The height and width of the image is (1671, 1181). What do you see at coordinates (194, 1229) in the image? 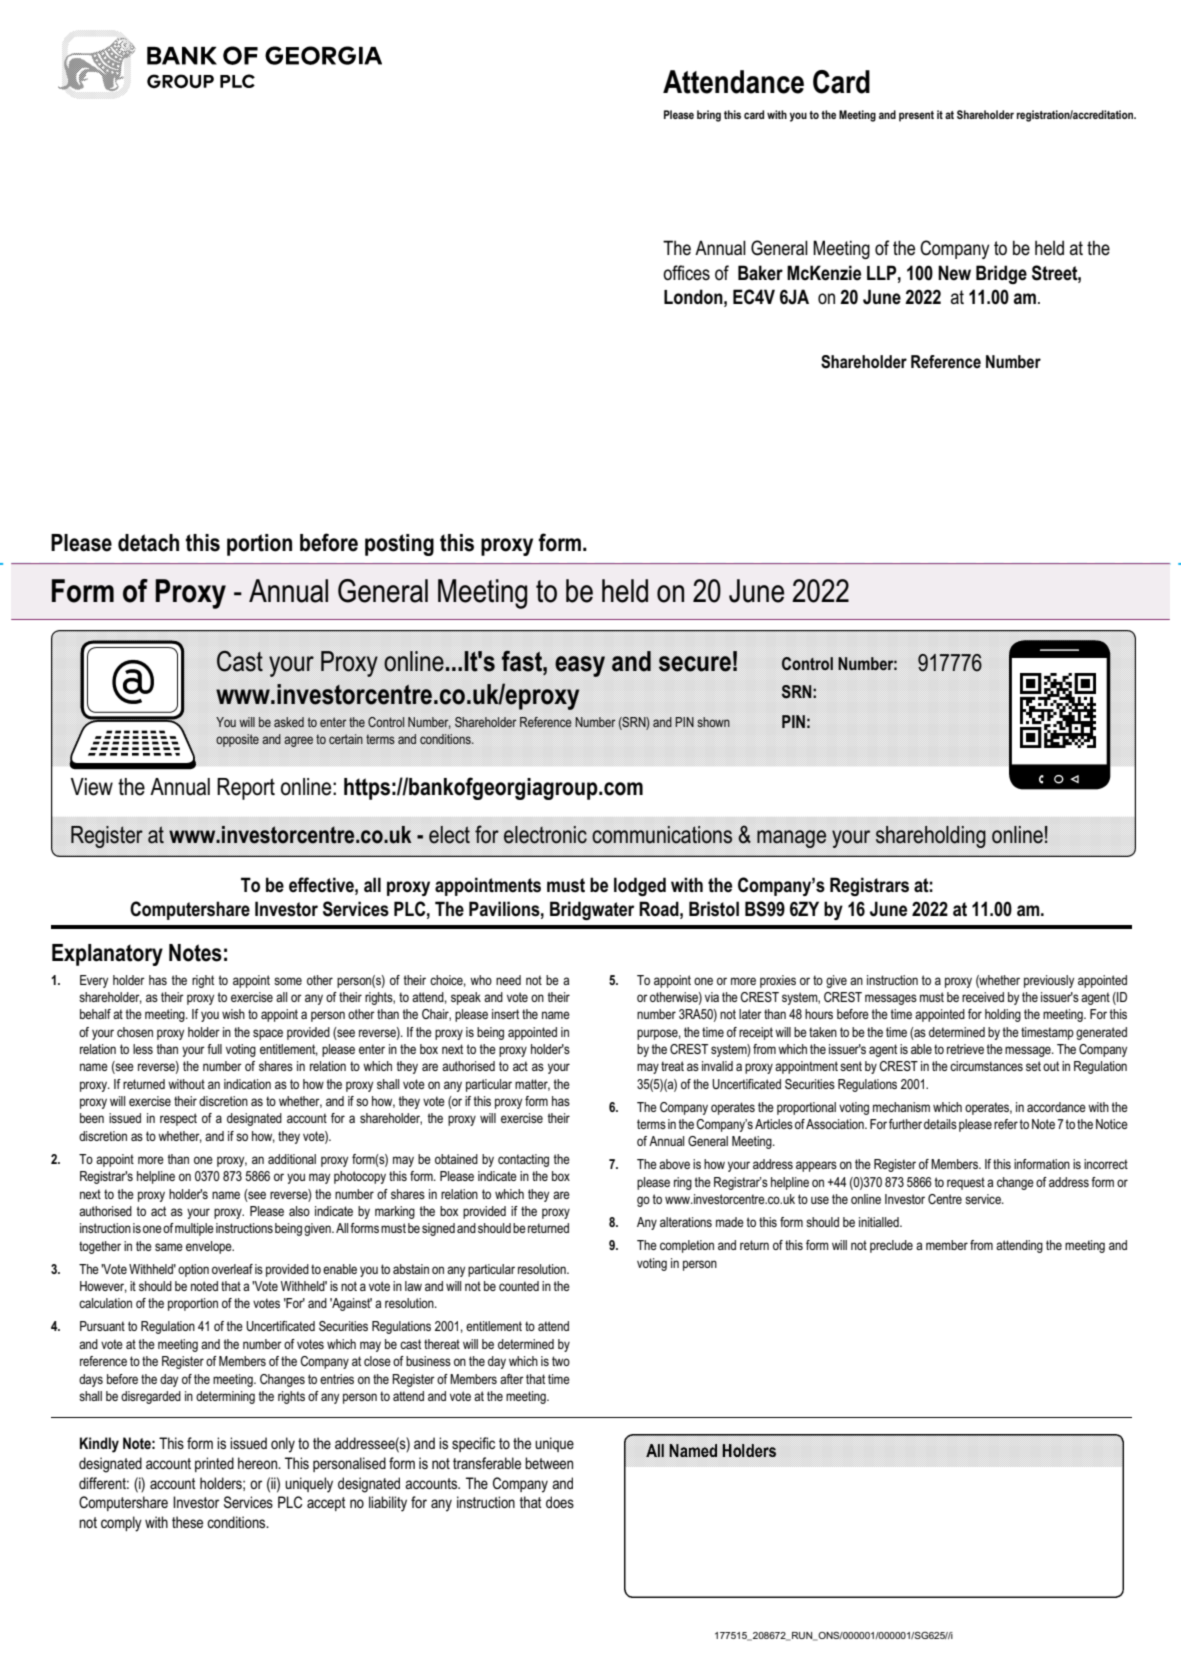
I see `multiple` at bounding box center [194, 1229].
